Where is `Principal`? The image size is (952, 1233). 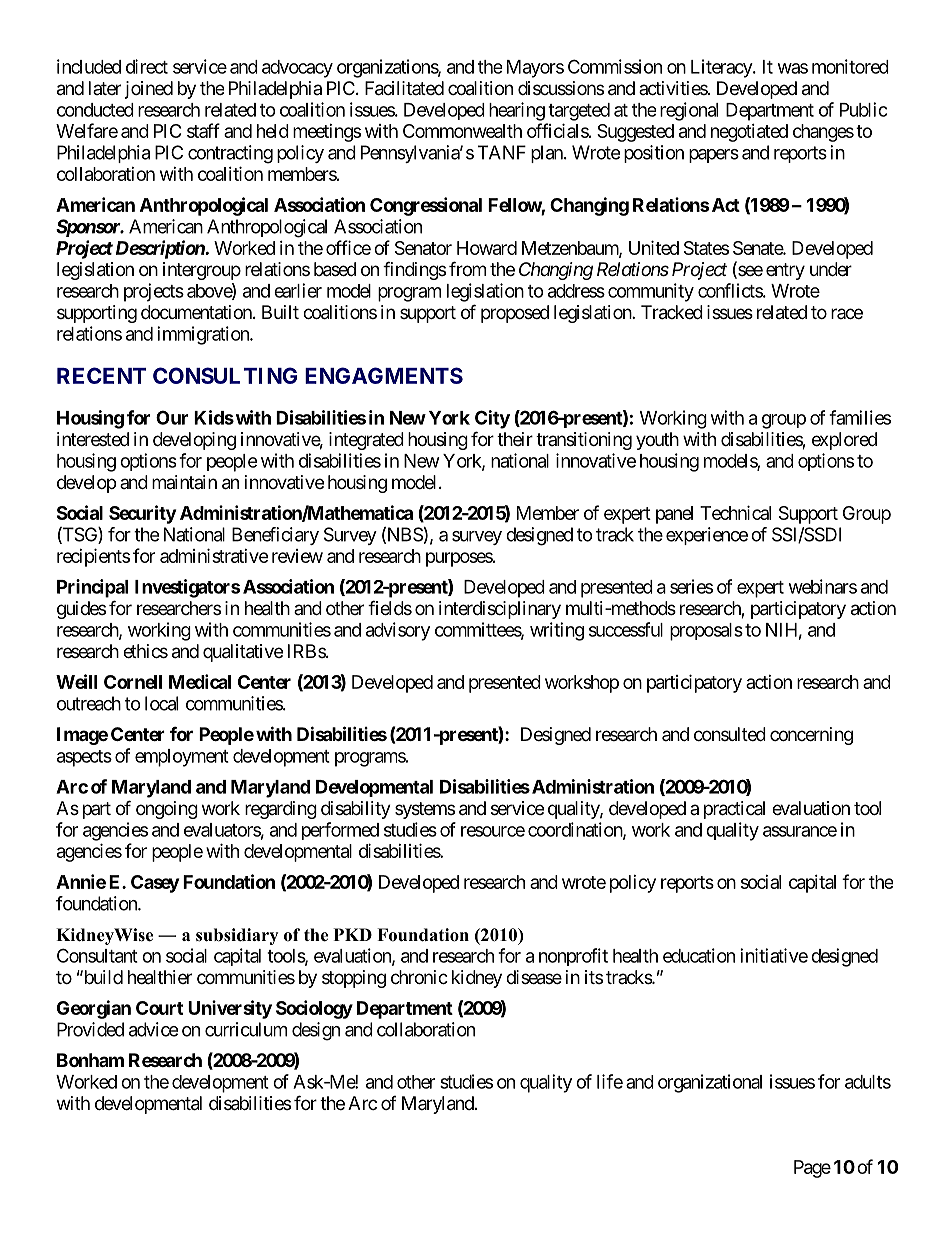
Principal is located at coordinates (92, 588).
